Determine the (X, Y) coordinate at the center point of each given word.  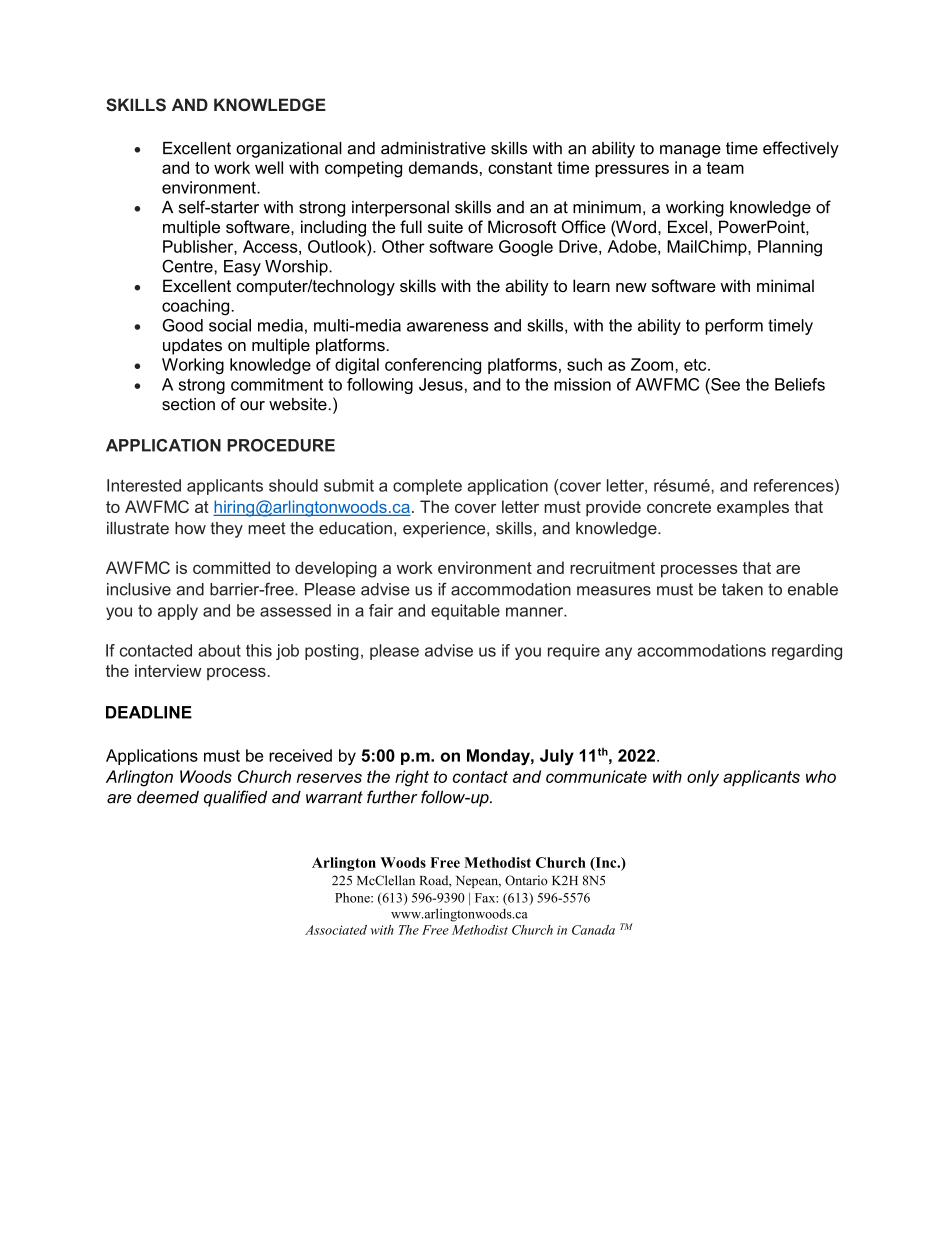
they (226, 530)
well (269, 167)
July (557, 757)
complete (427, 487)
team (725, 168)
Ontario (526, 880)
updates (192, 346)
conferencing (433, 366)
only (703, 778)
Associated (336, 930)
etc (696, 365)
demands (443, 167)
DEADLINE (149, 712)
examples (753, 508)
